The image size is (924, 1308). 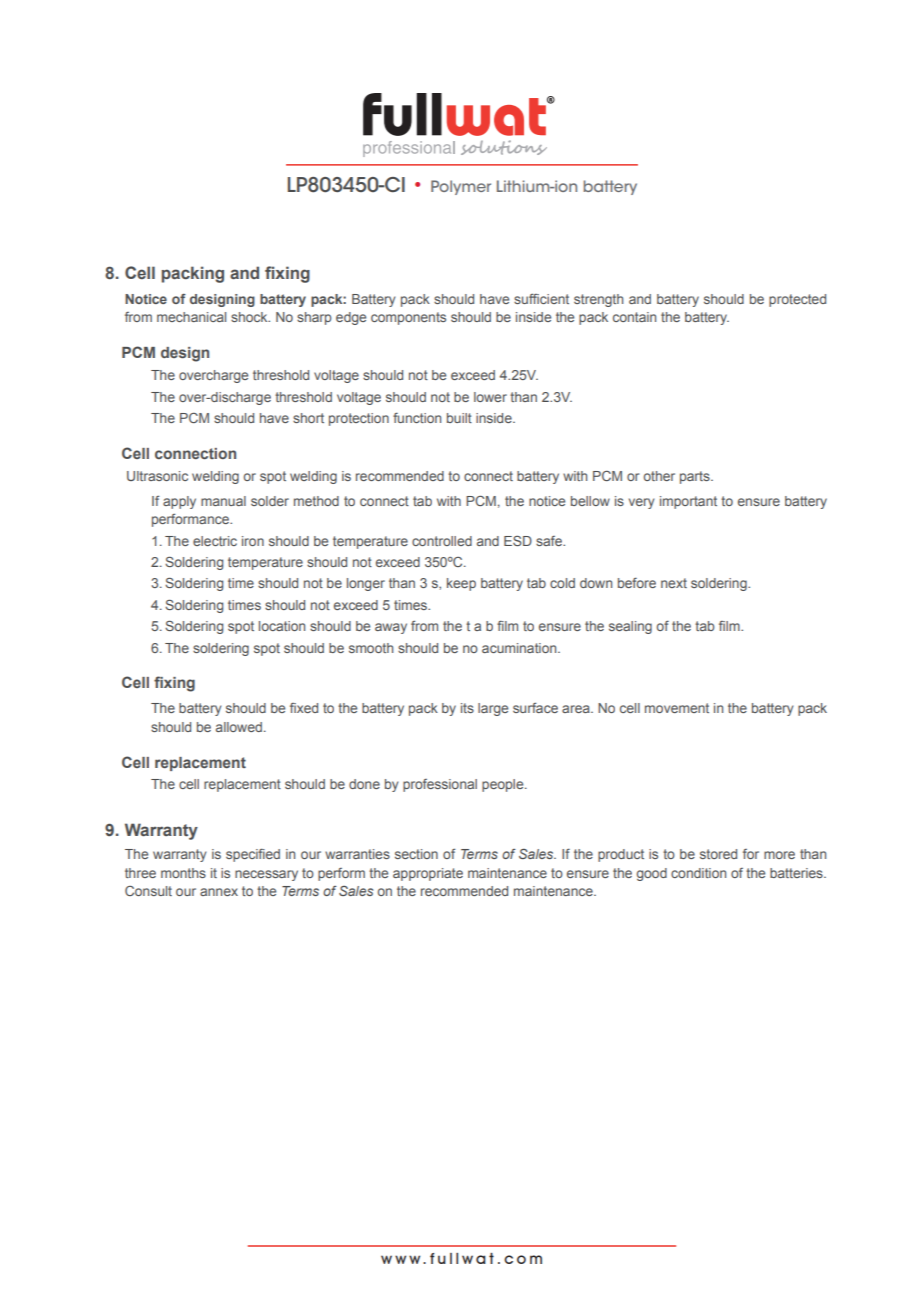 I want to click on protected, so click(x=797, y=300).
